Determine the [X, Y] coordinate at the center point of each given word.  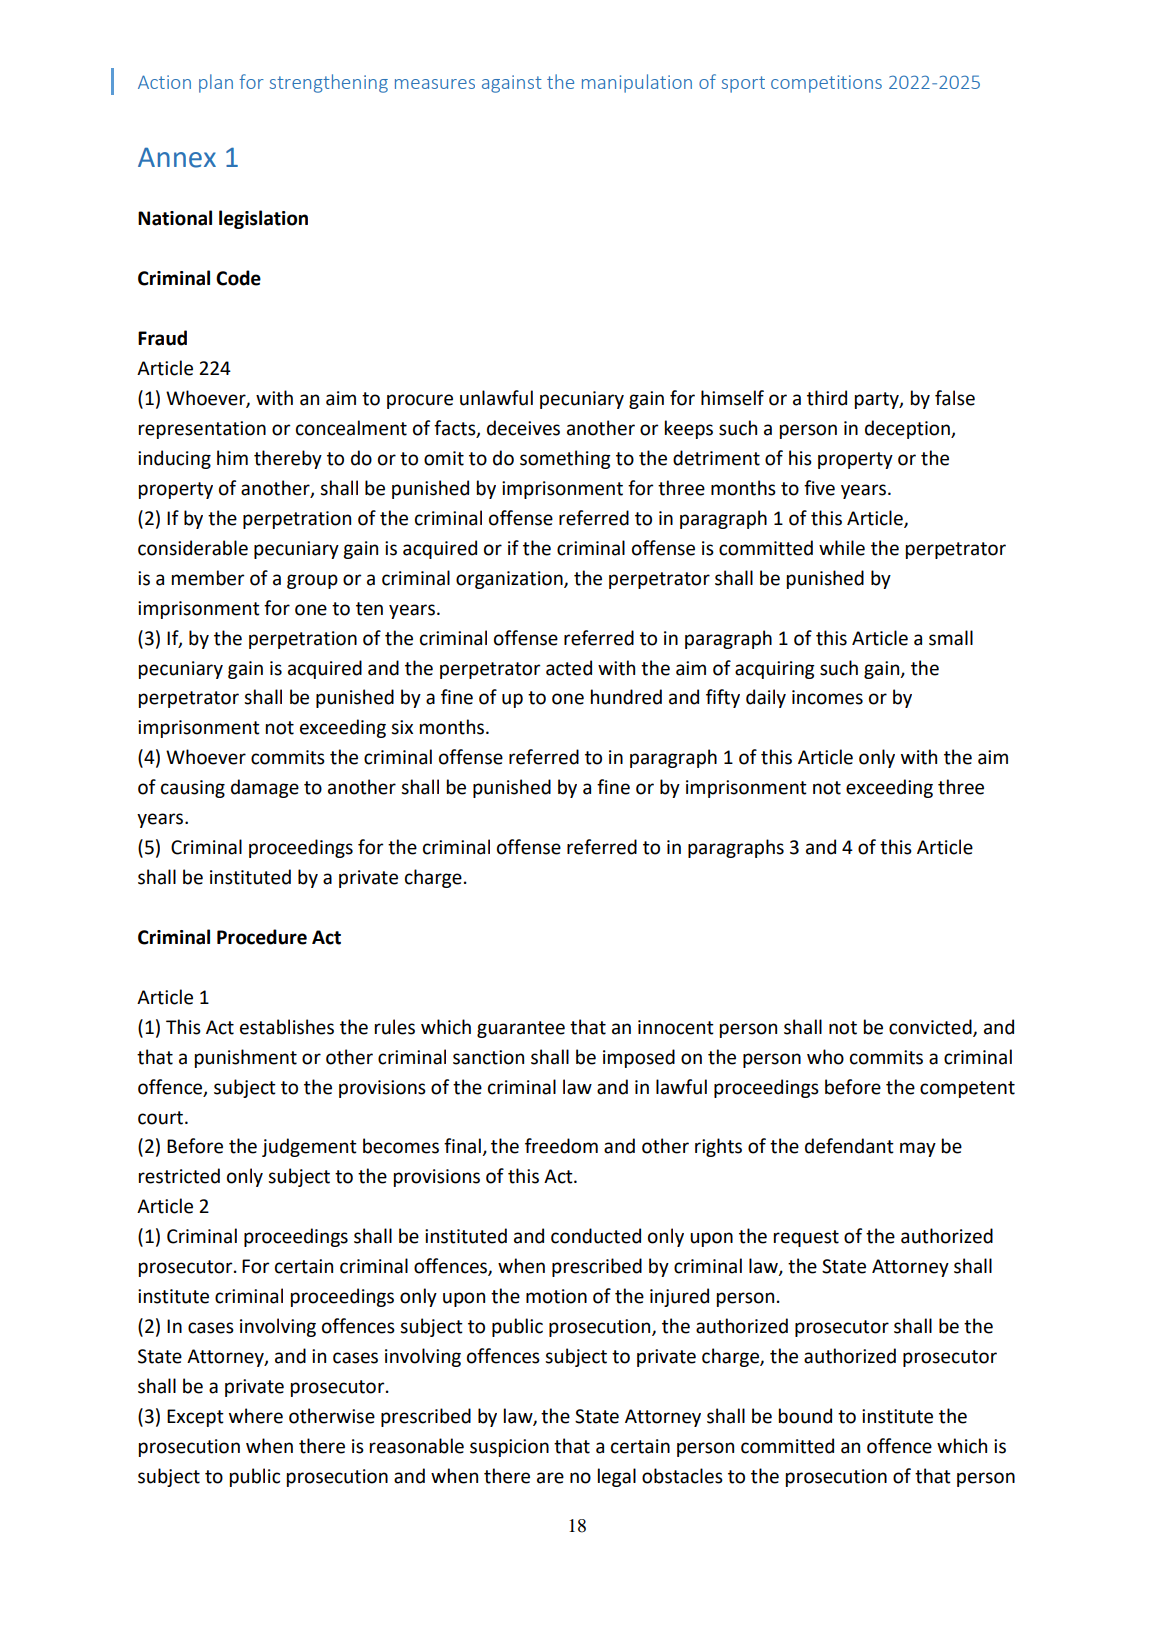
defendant [849, 1146]
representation [202, 430]
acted [569, 668]
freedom [561, 1146]
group [312, 581]
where [256, 1416]
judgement [309, 1147]
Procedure [262, 937]
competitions [826, 84]
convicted [931, 1027]
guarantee [521, 1029]
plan [216, 83]
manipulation [637, 83]
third [827, 398]
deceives [523, 428]
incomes [827, 697]
